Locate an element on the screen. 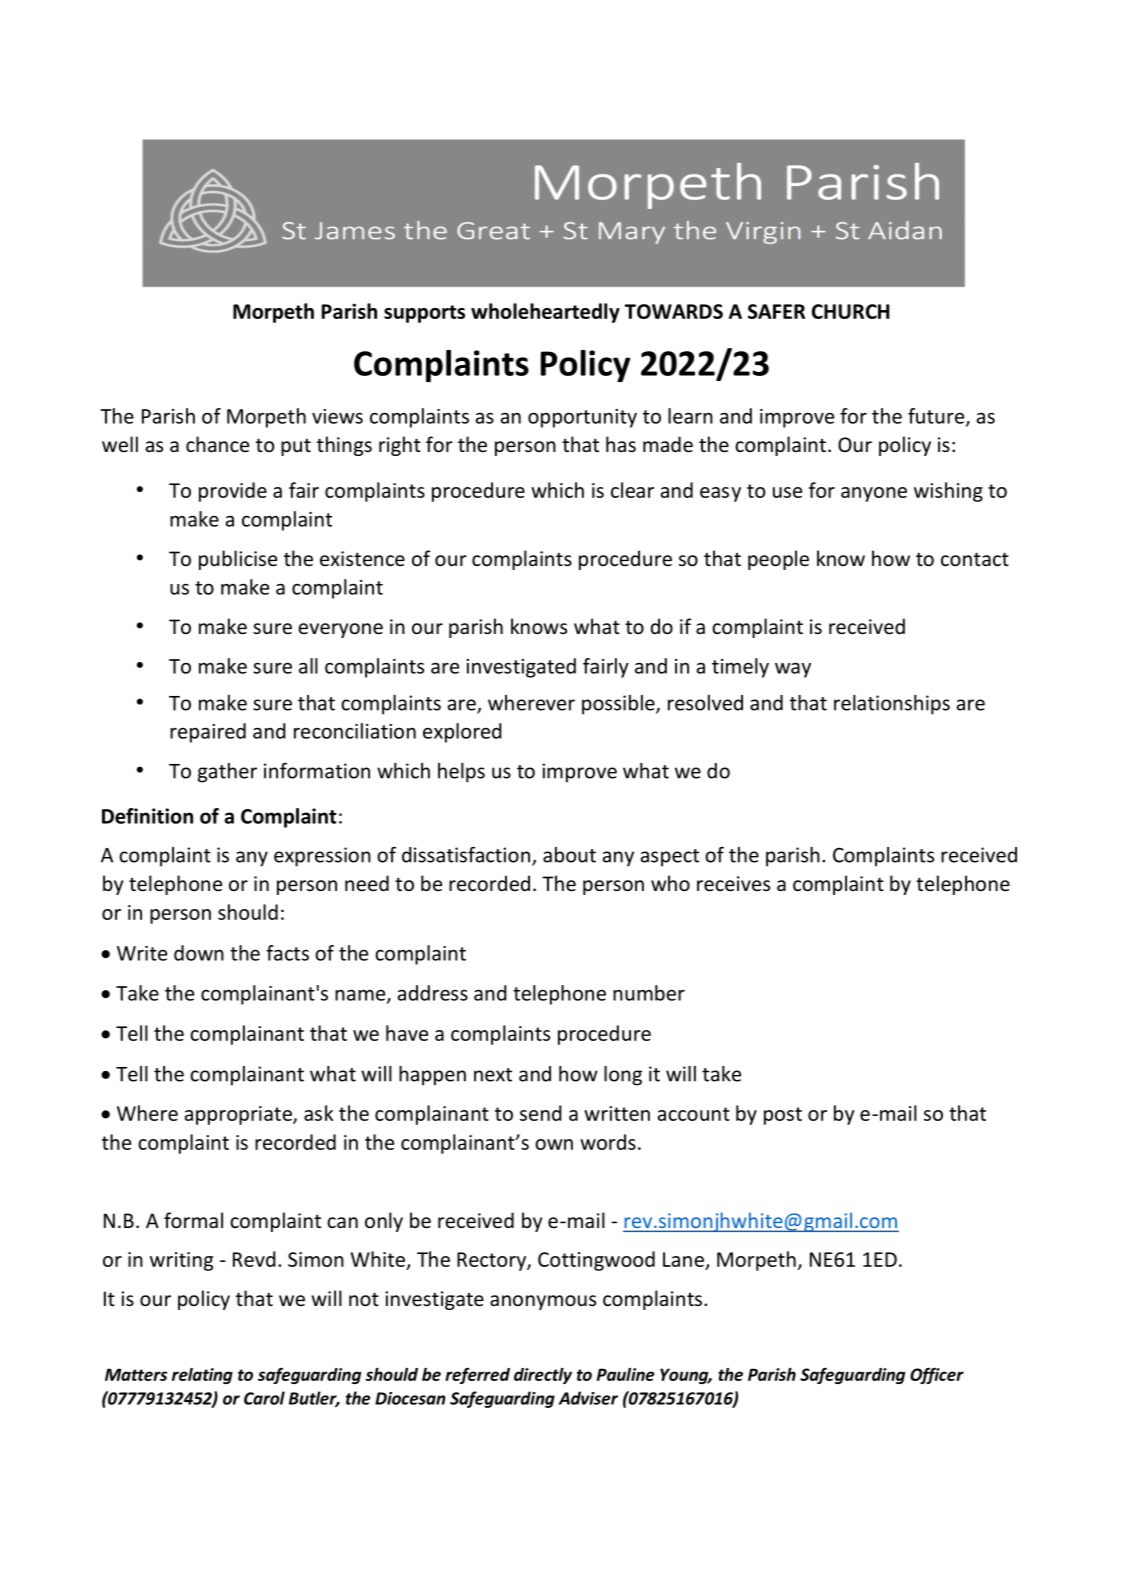  anyone is located at coordinates (874, 494).
